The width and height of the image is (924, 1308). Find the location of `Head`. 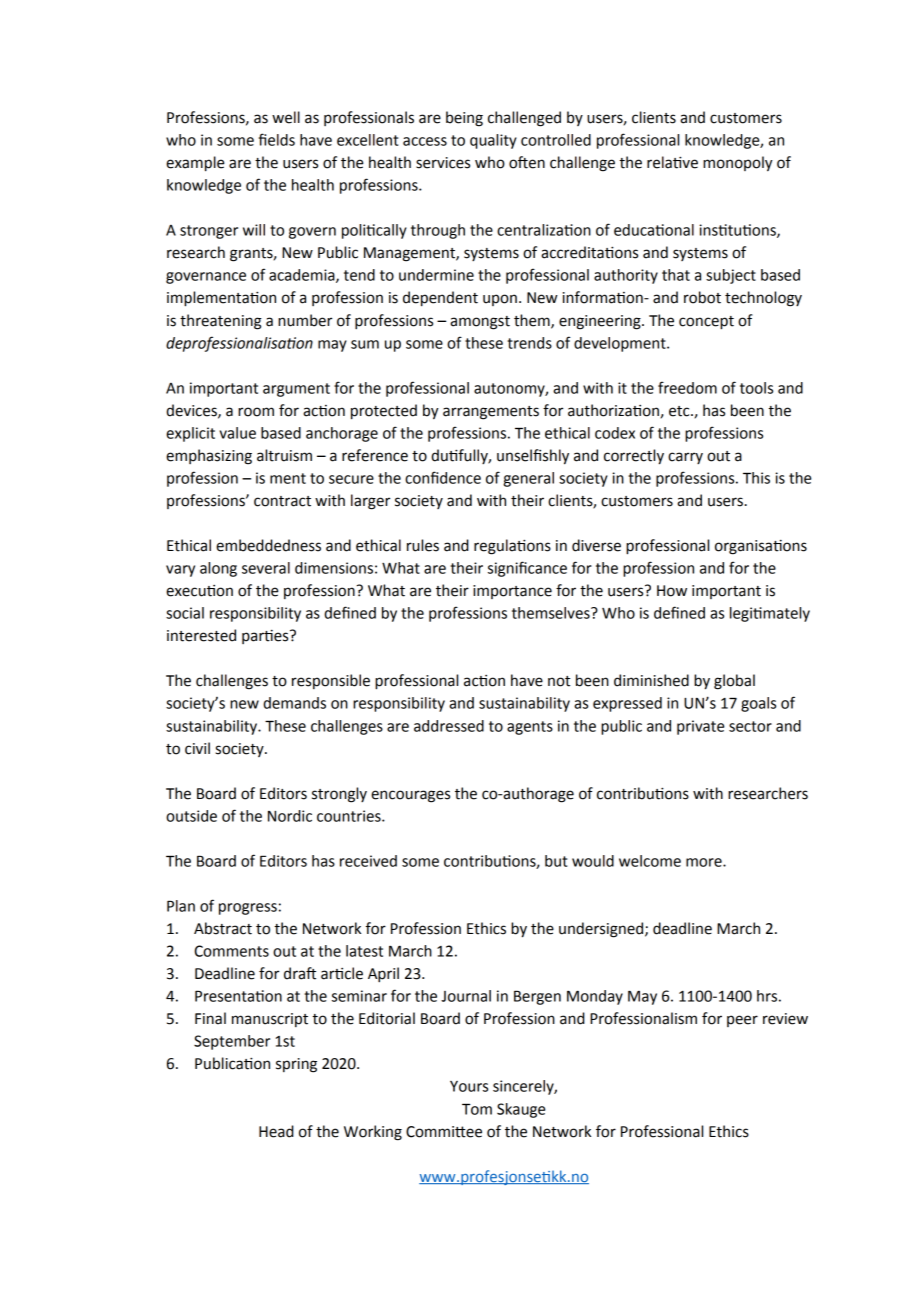

Head is located at coordinates (276, 1131).
